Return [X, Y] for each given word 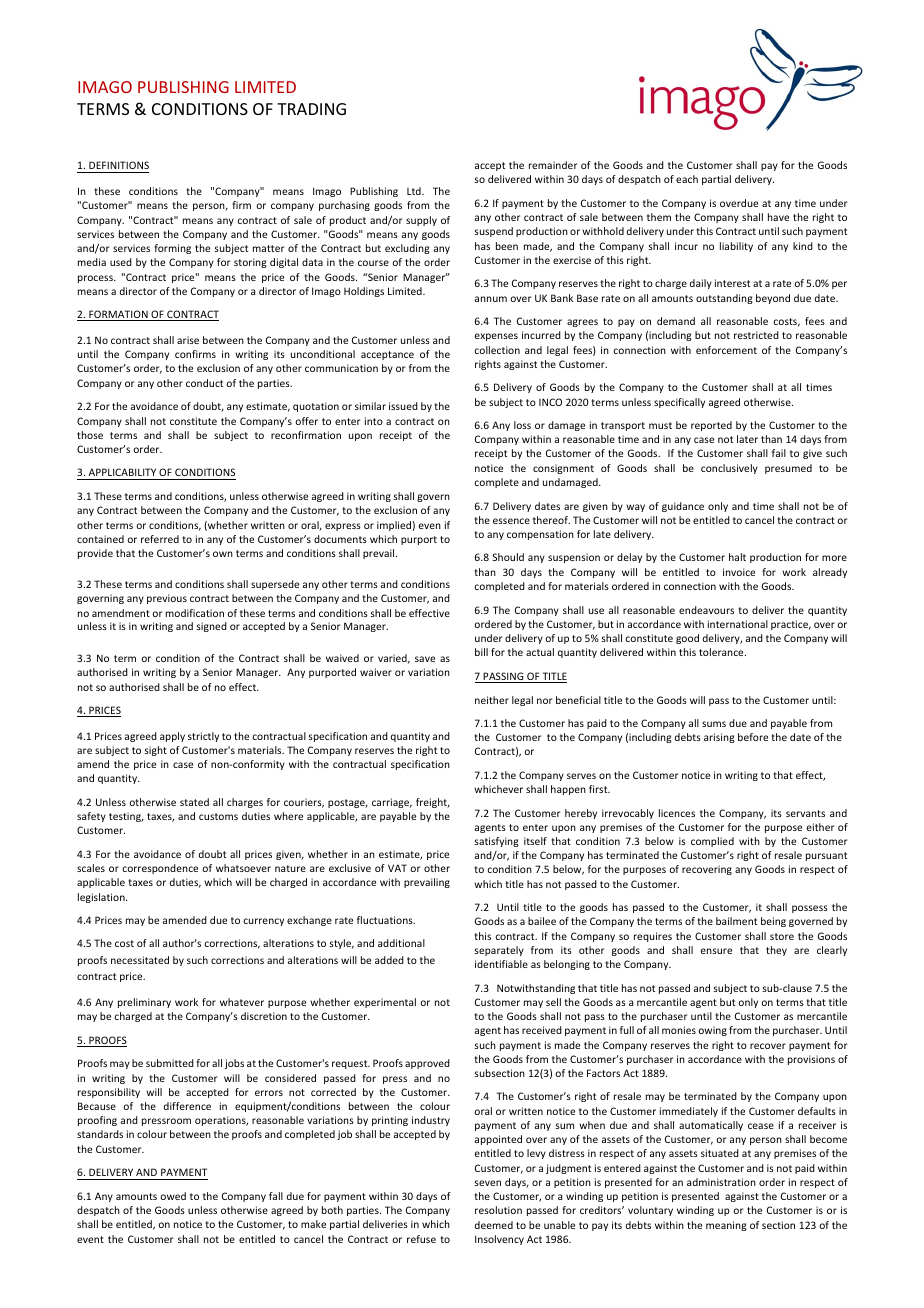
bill [481, 652]
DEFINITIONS [119, 165]
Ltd [415, 191]
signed [211, 627]
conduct [204, 383]
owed [173, 1196]
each [687, 179]
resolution [498, 1210]
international [738, 624]
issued [403, 406]
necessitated [140, 960]
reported [711, 426]
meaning [726, 1226]
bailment [736, 921]
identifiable [501, 964]
